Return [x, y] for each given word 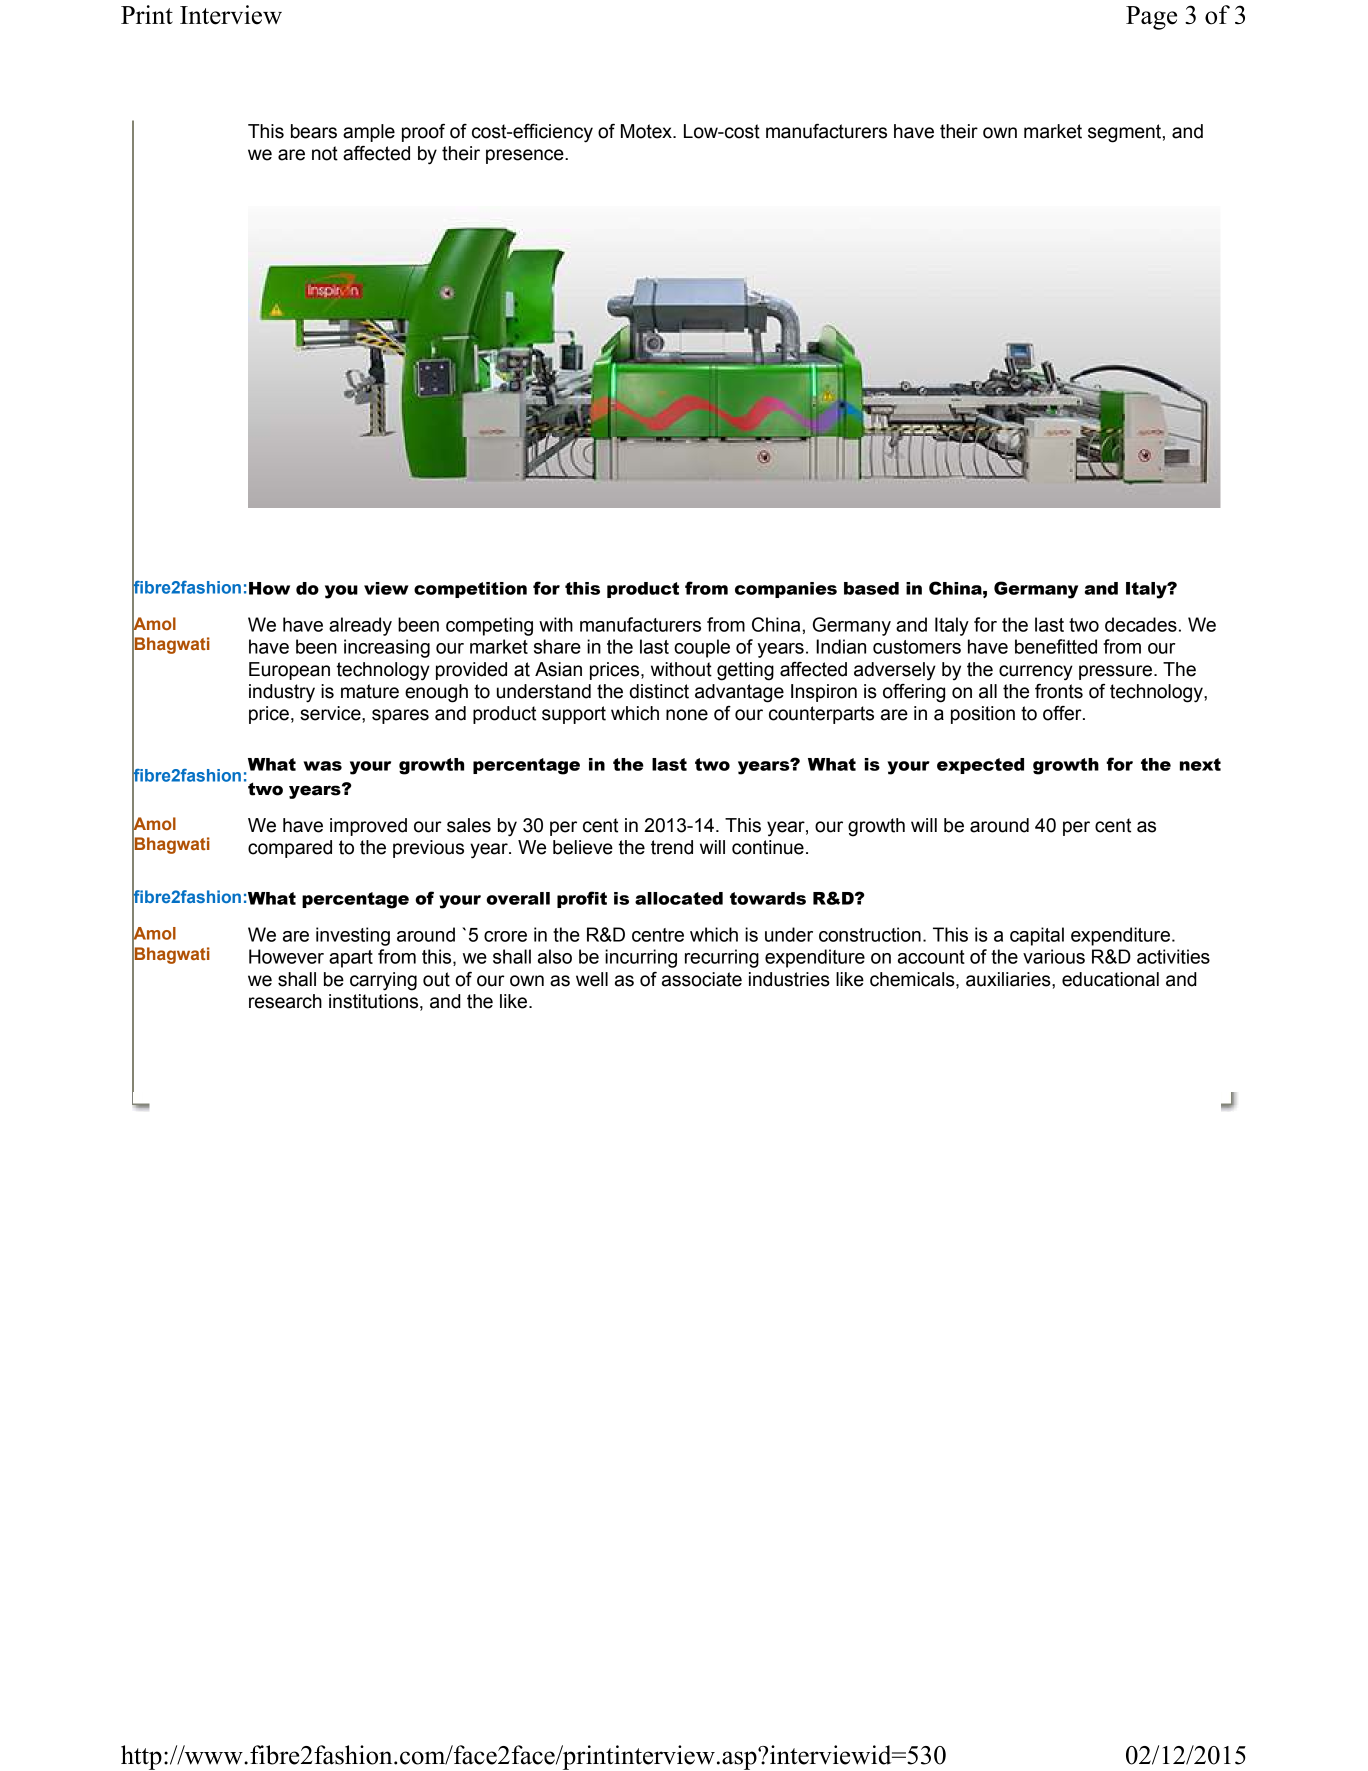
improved [368, 827]
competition [470, 590]
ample [369, 133]
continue [768, 847]
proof [423, 133]
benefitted [1056, 646]
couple [702, 648]
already [360, 626]
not [325, 153]
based [871, 588]
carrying [383, 981]
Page [1151, 18]
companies [786, 590]
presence [526, 156]
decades [1141, 624]
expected [980, 766]
